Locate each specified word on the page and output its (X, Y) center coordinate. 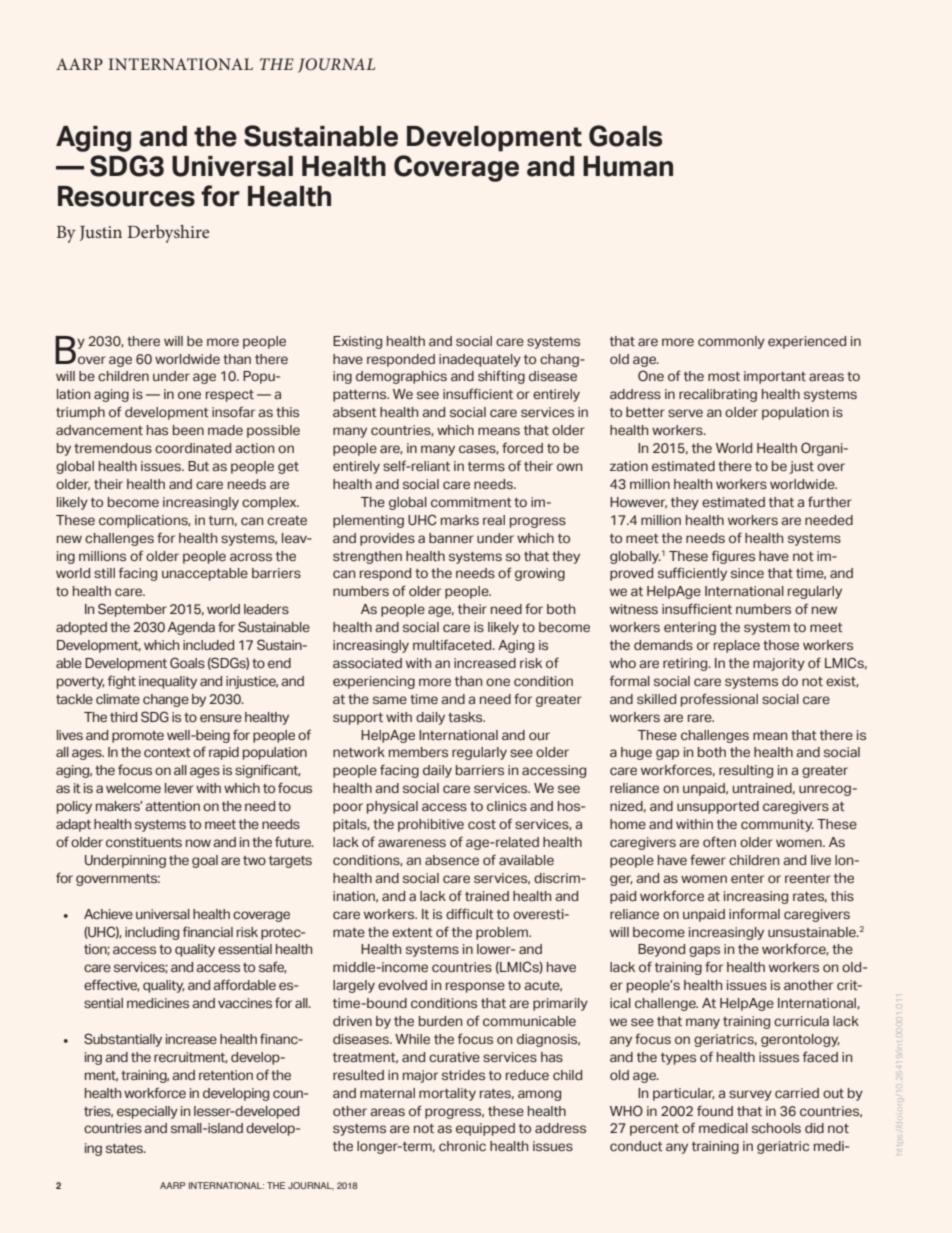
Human (628, 166)
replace (737, 646)
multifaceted (453, 644)
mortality (447, 1094)
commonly (731, 342)
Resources (126, 196)
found (715, 1110)
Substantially (123, 1040)
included (208, 645)
